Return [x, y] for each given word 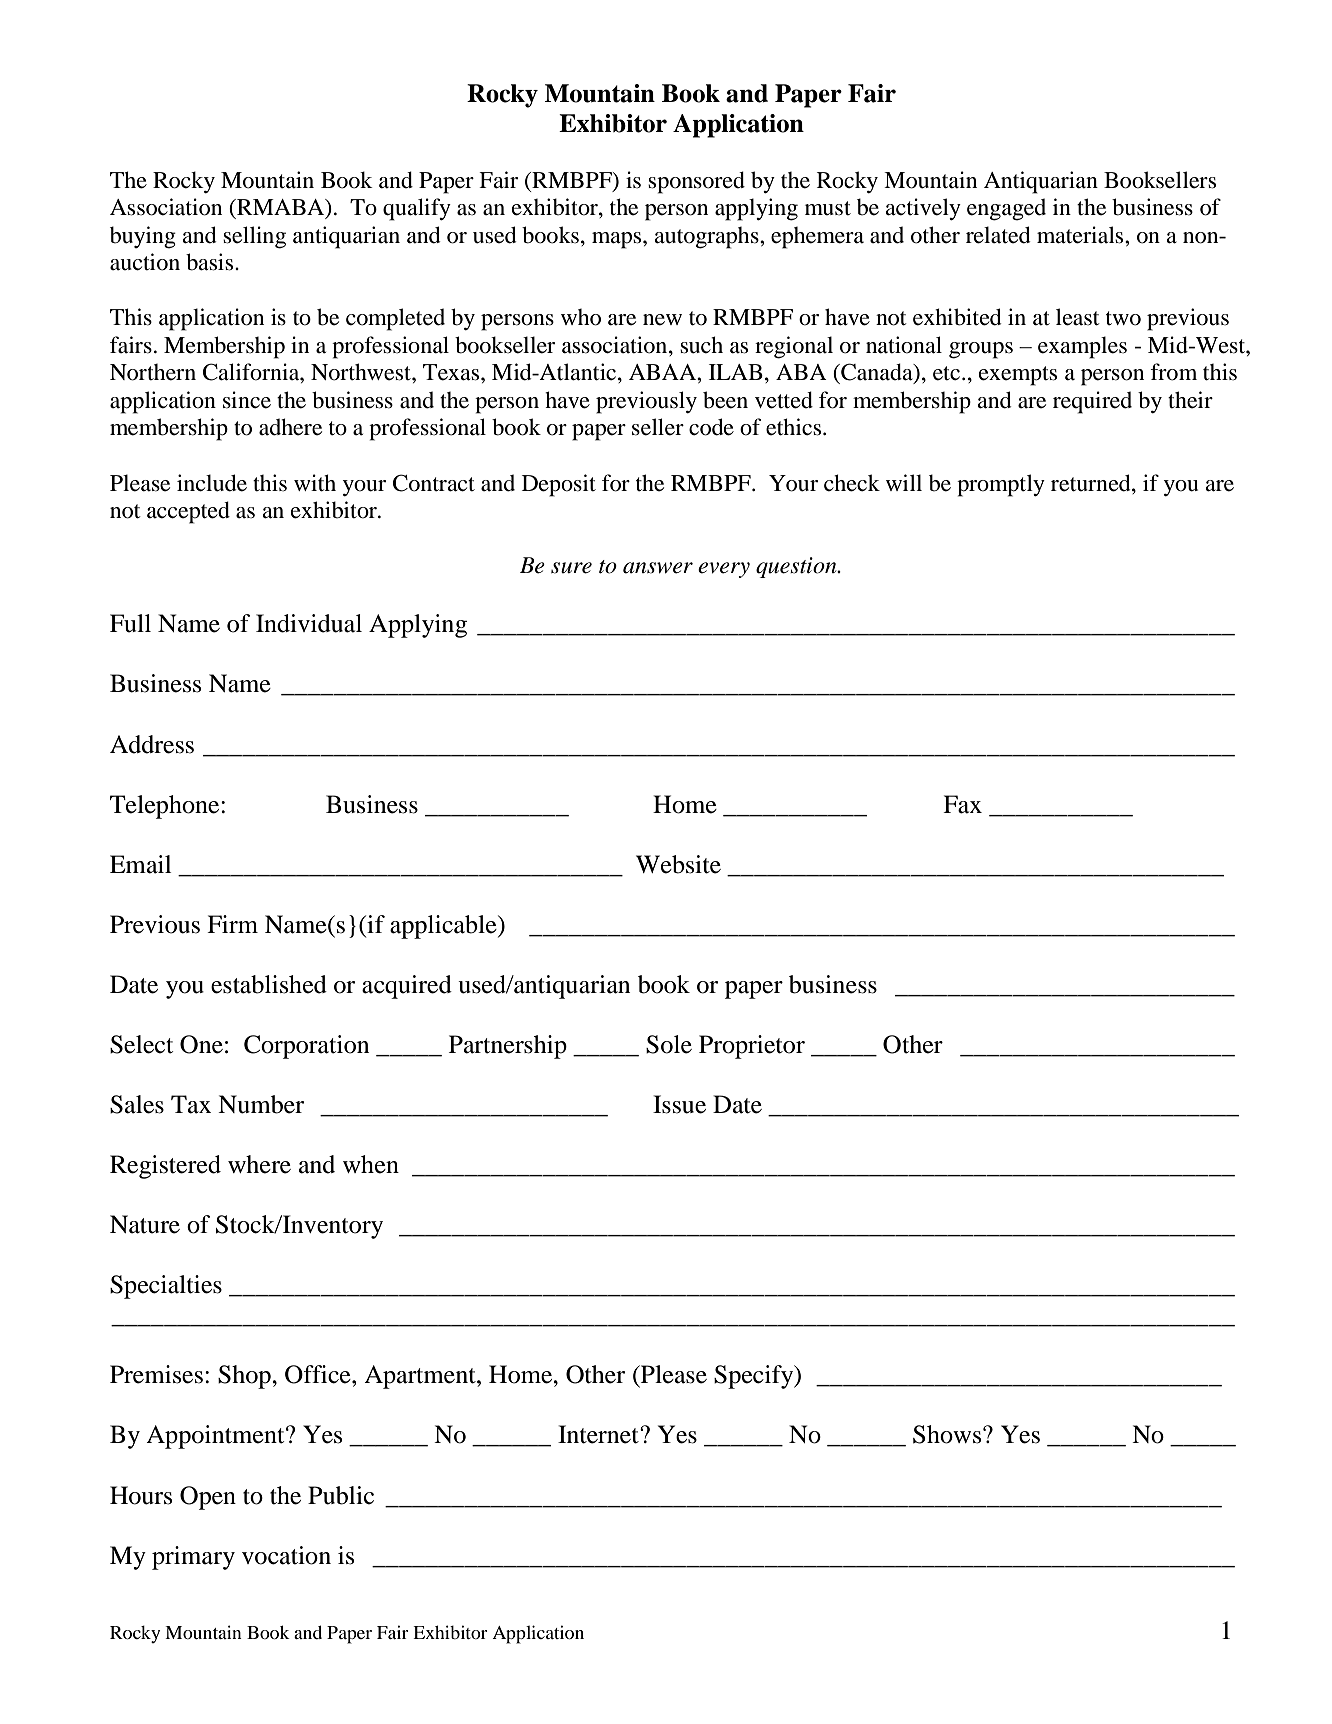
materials [1081, 235]
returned [1092, 483]
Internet [599, 1434]
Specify [755, 1377]
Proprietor [752, 1047]
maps [618, 240]
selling [254, 237]
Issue [679, 1104]
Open [208, 1498]
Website [678, 864]
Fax [962, 804]
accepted [188, 512]
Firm [232, 924]
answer [658, 568]
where [259, 1164]
